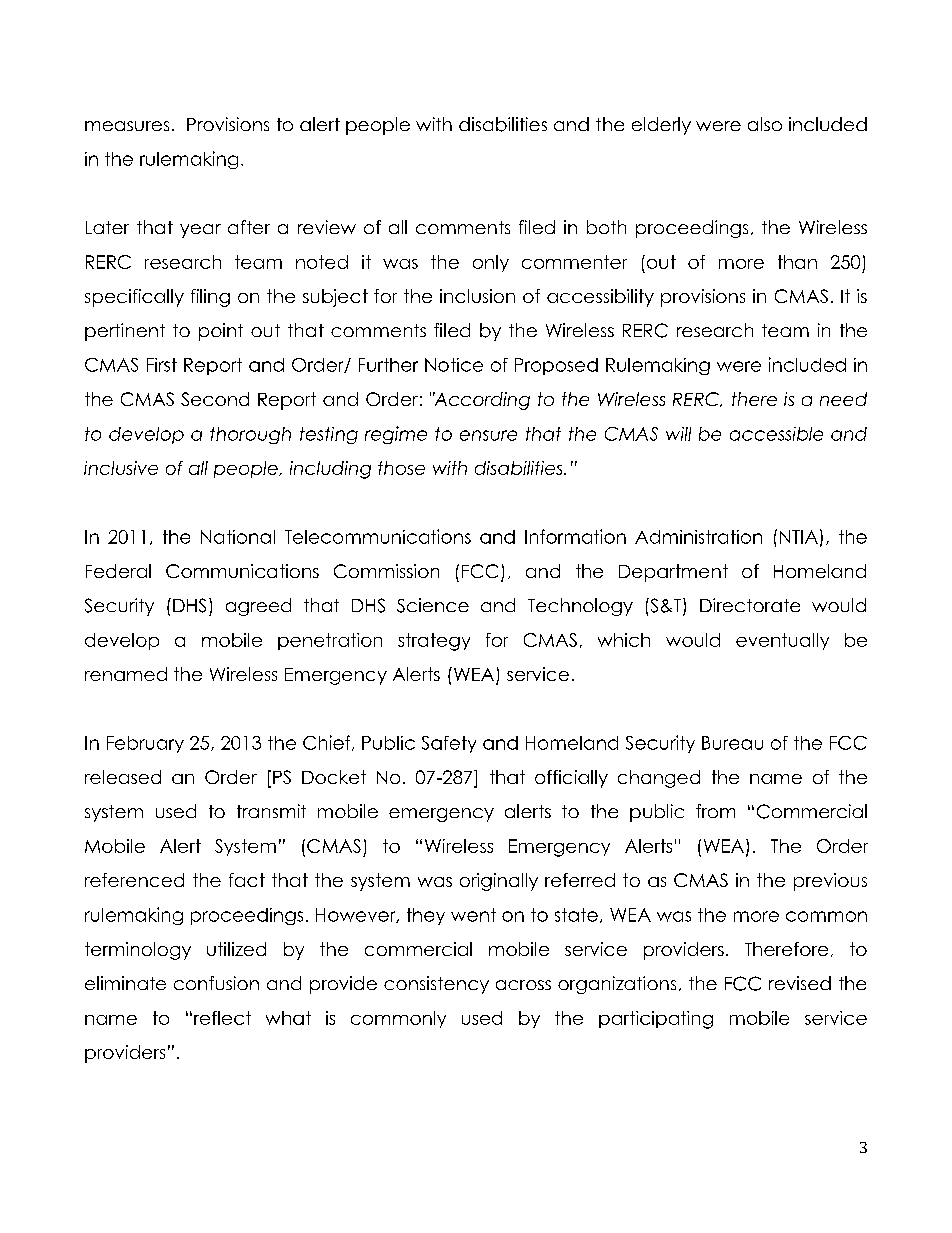 Image resolution: width=952 pixels, height=1233 pixels. Describe the element at coordinates (216, 983) in the screenshot. I see `confusion` at that location.
